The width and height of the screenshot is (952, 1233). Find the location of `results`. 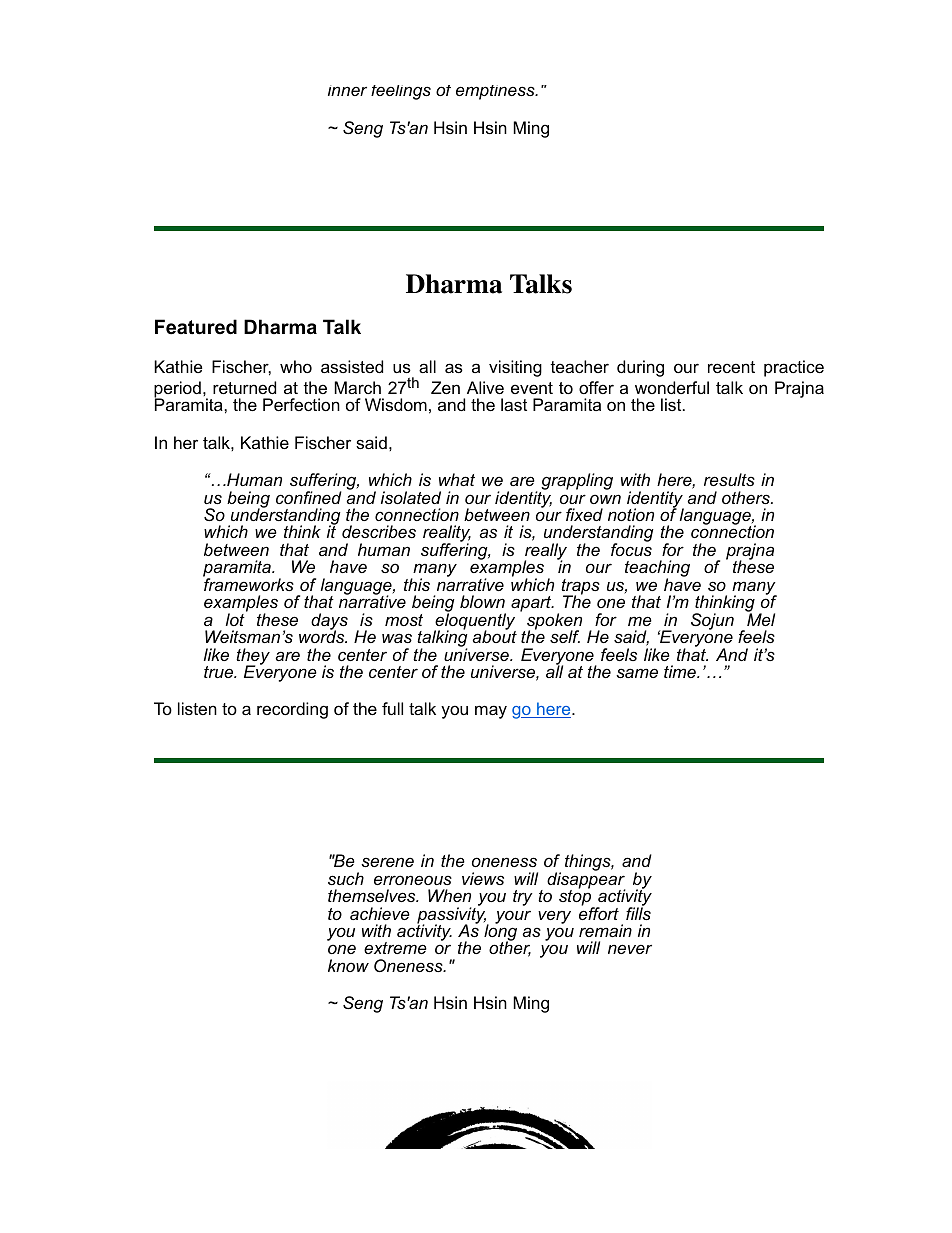

results is located at coordinates (729, 479).
